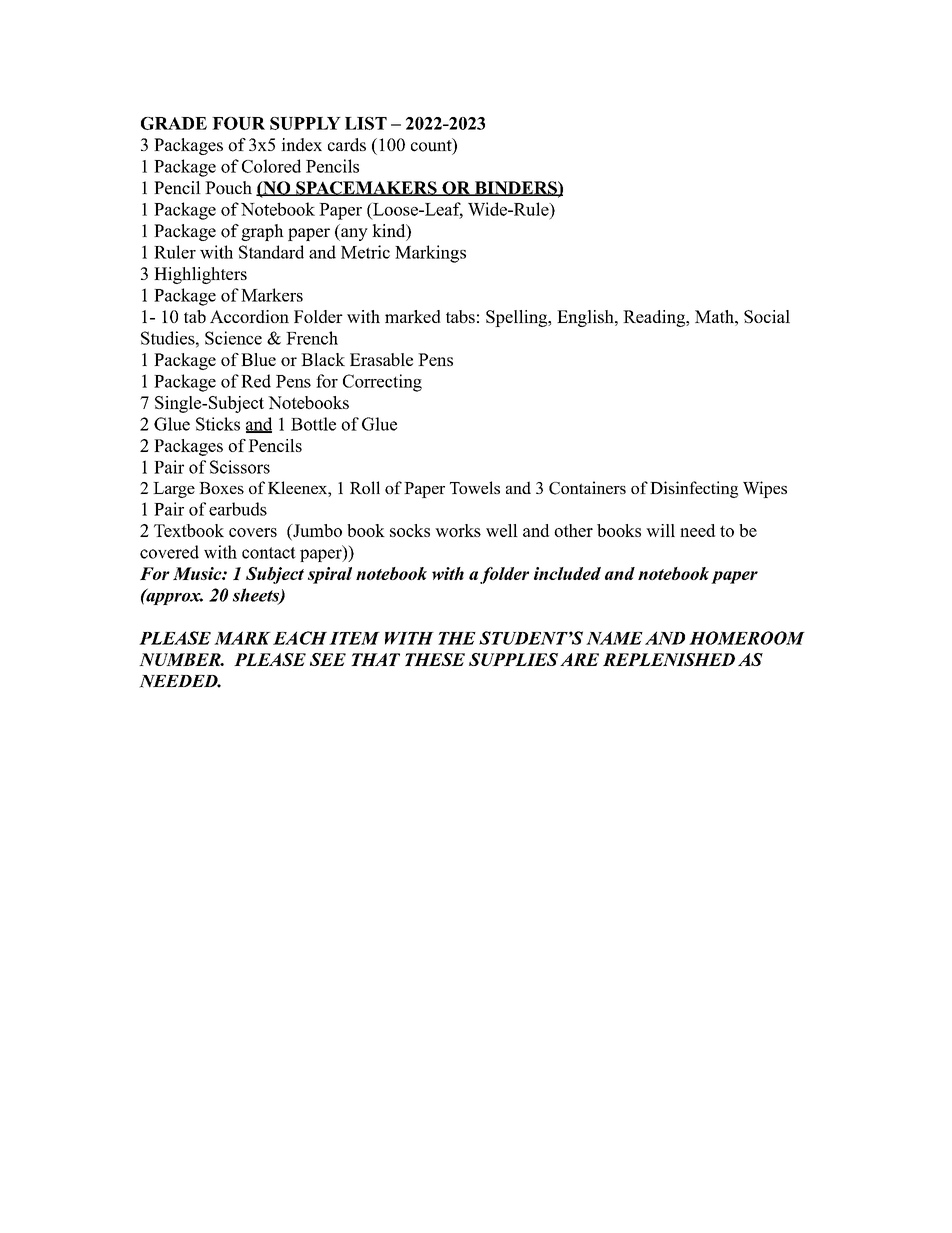  I want to click on count, so click(432, 146).
